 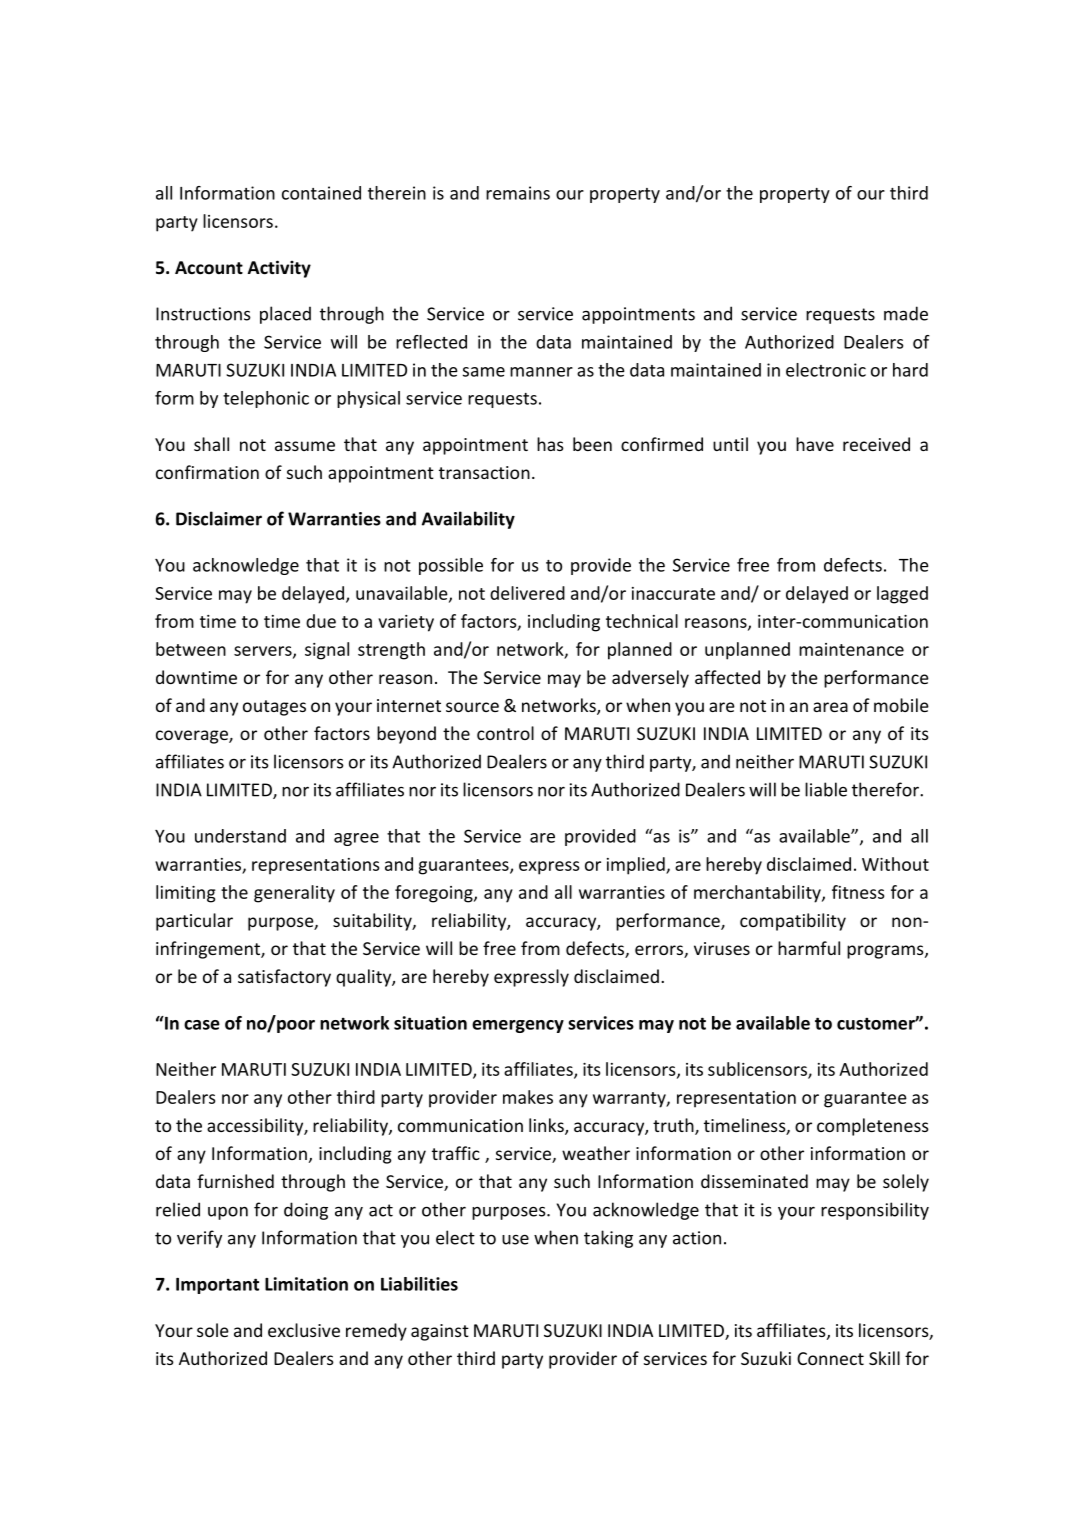 What do you see at coordinates (279, 269) in the screenshot?
I see `Activity` at bounding box center [279, 269].
